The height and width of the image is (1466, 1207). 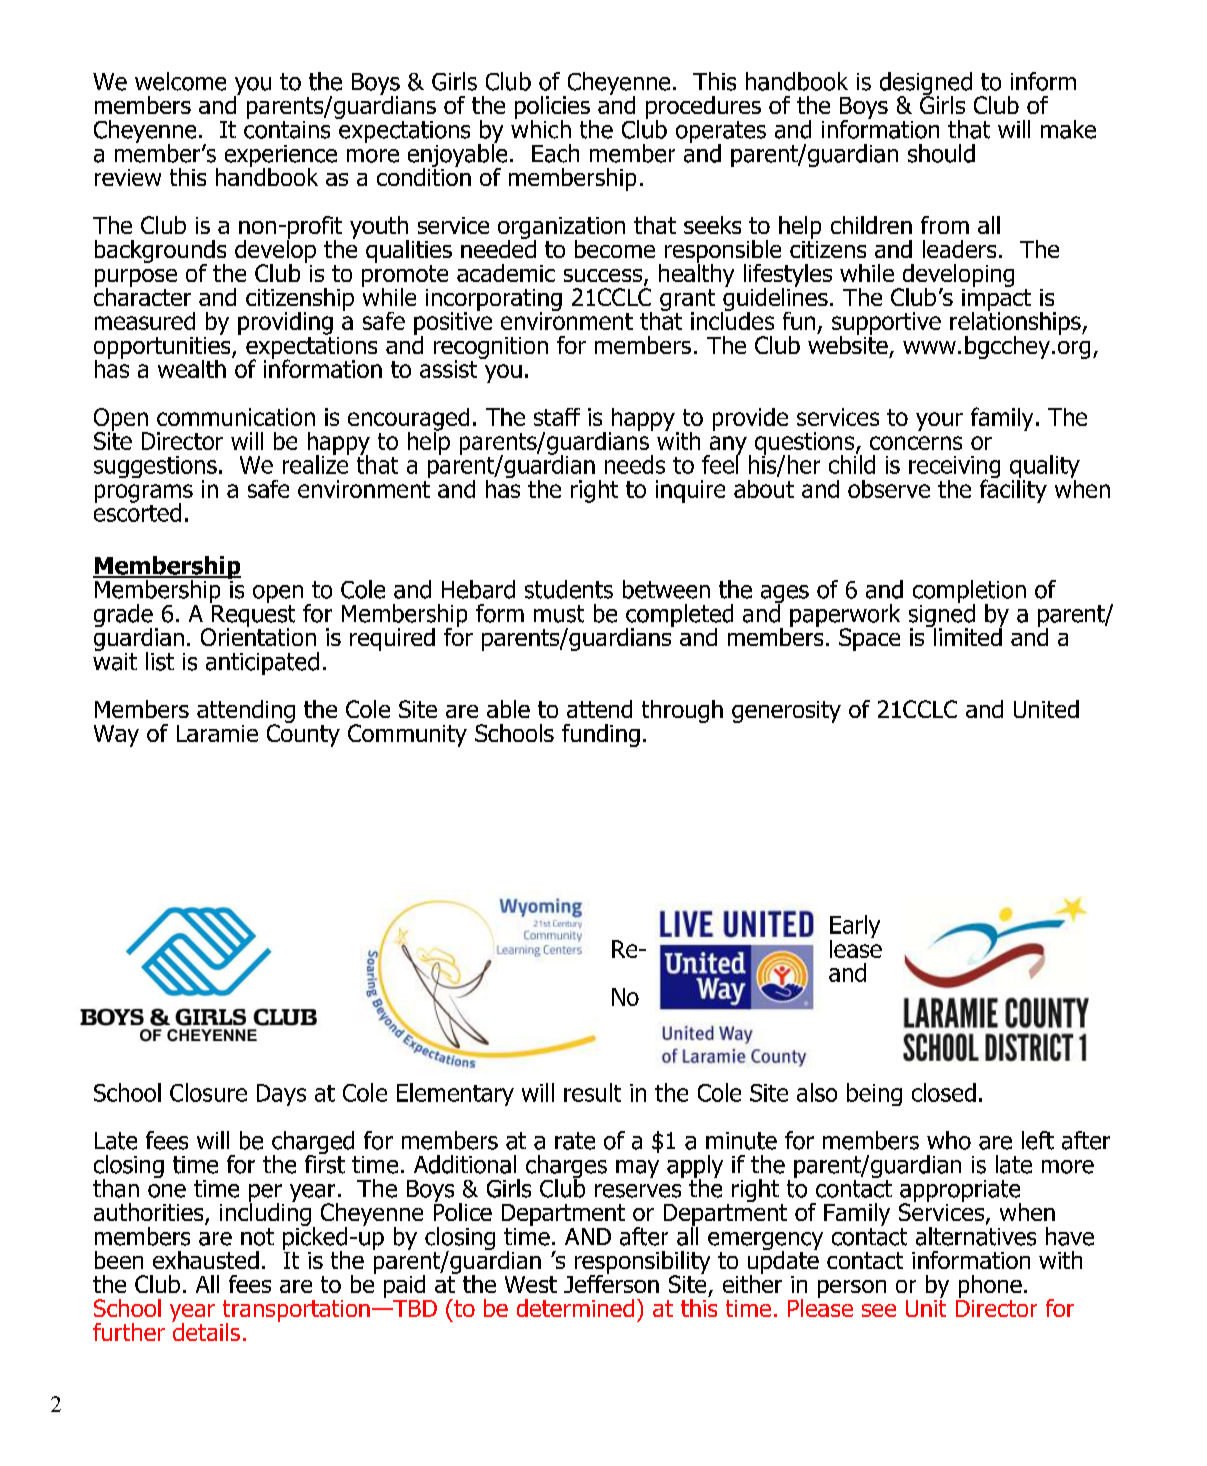 I want to click on funding, so click(x=601, y=735).
